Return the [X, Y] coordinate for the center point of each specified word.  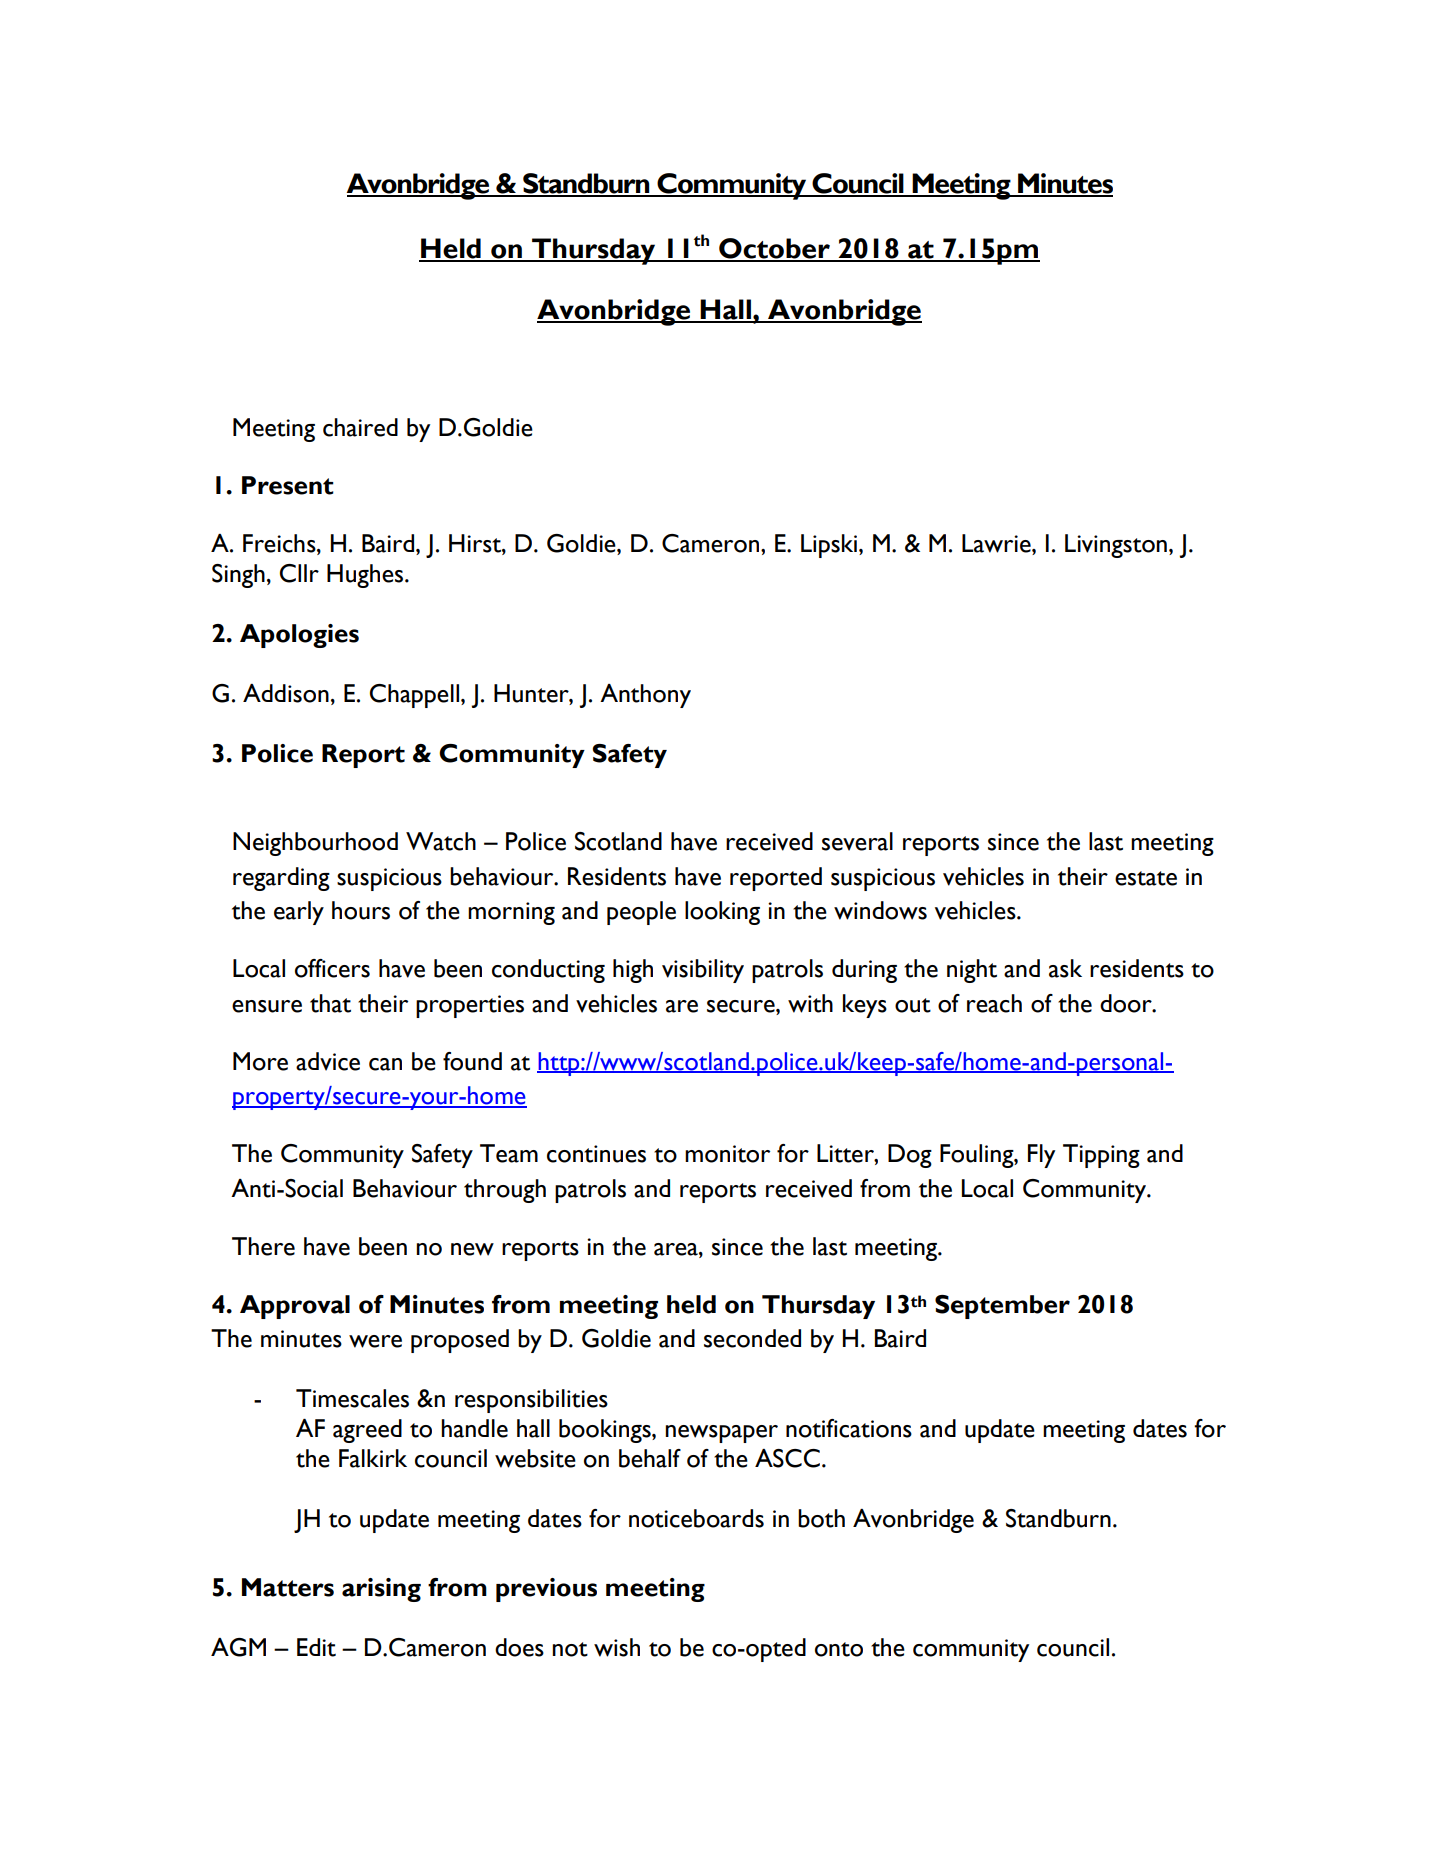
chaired [360, 427]
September [1002, 1307]
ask [1065, 968]
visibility [703, 971]
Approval [295, 1307]
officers [332, 968]
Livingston [1116, 546]
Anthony [645, 696]
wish [617, 1647]
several [857, 841]
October [774, 249]
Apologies [299, 636]
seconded [752, 1338]
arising [381, 1590]
